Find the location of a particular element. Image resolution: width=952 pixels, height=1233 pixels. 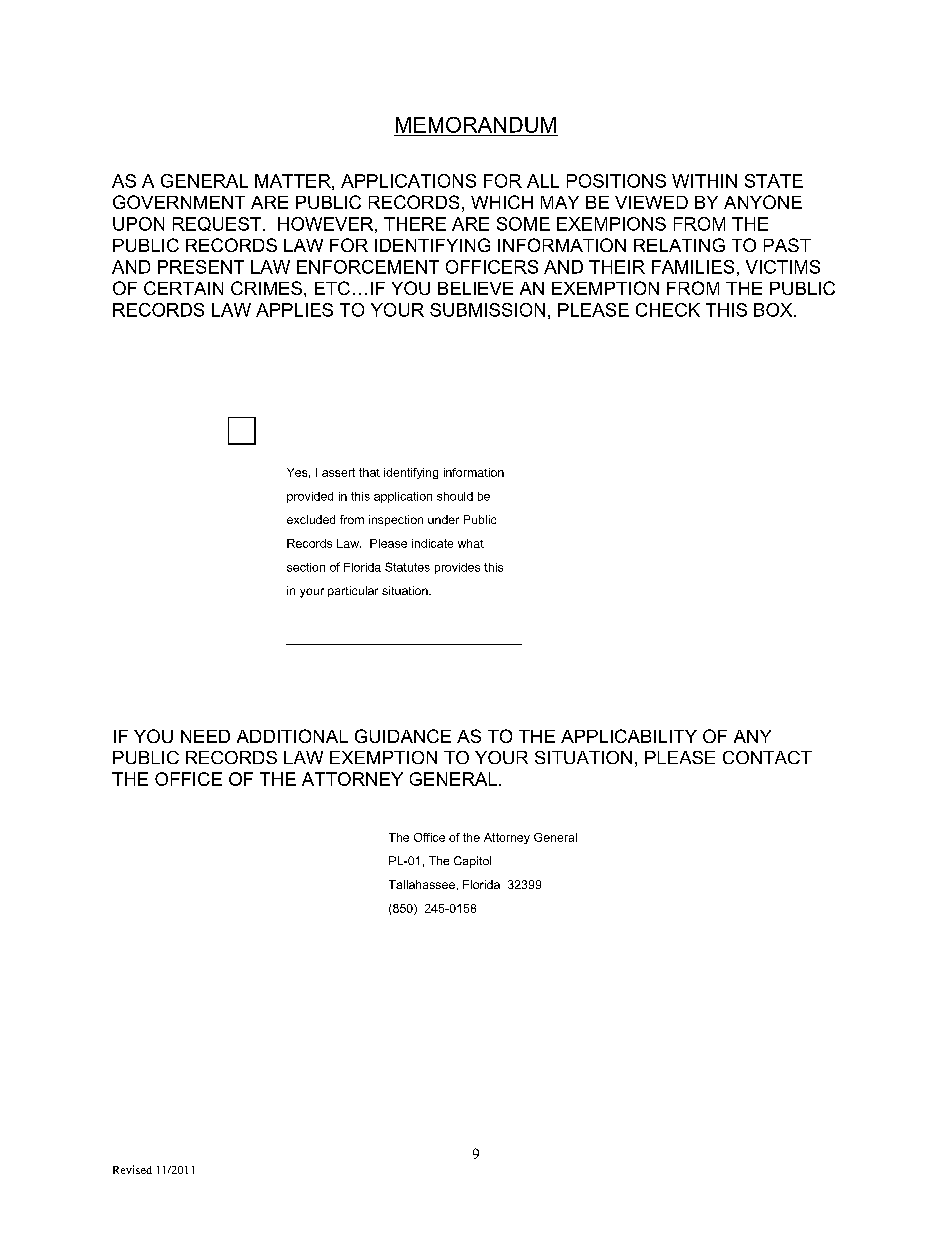

provides is located at coordinates (457, 568).
